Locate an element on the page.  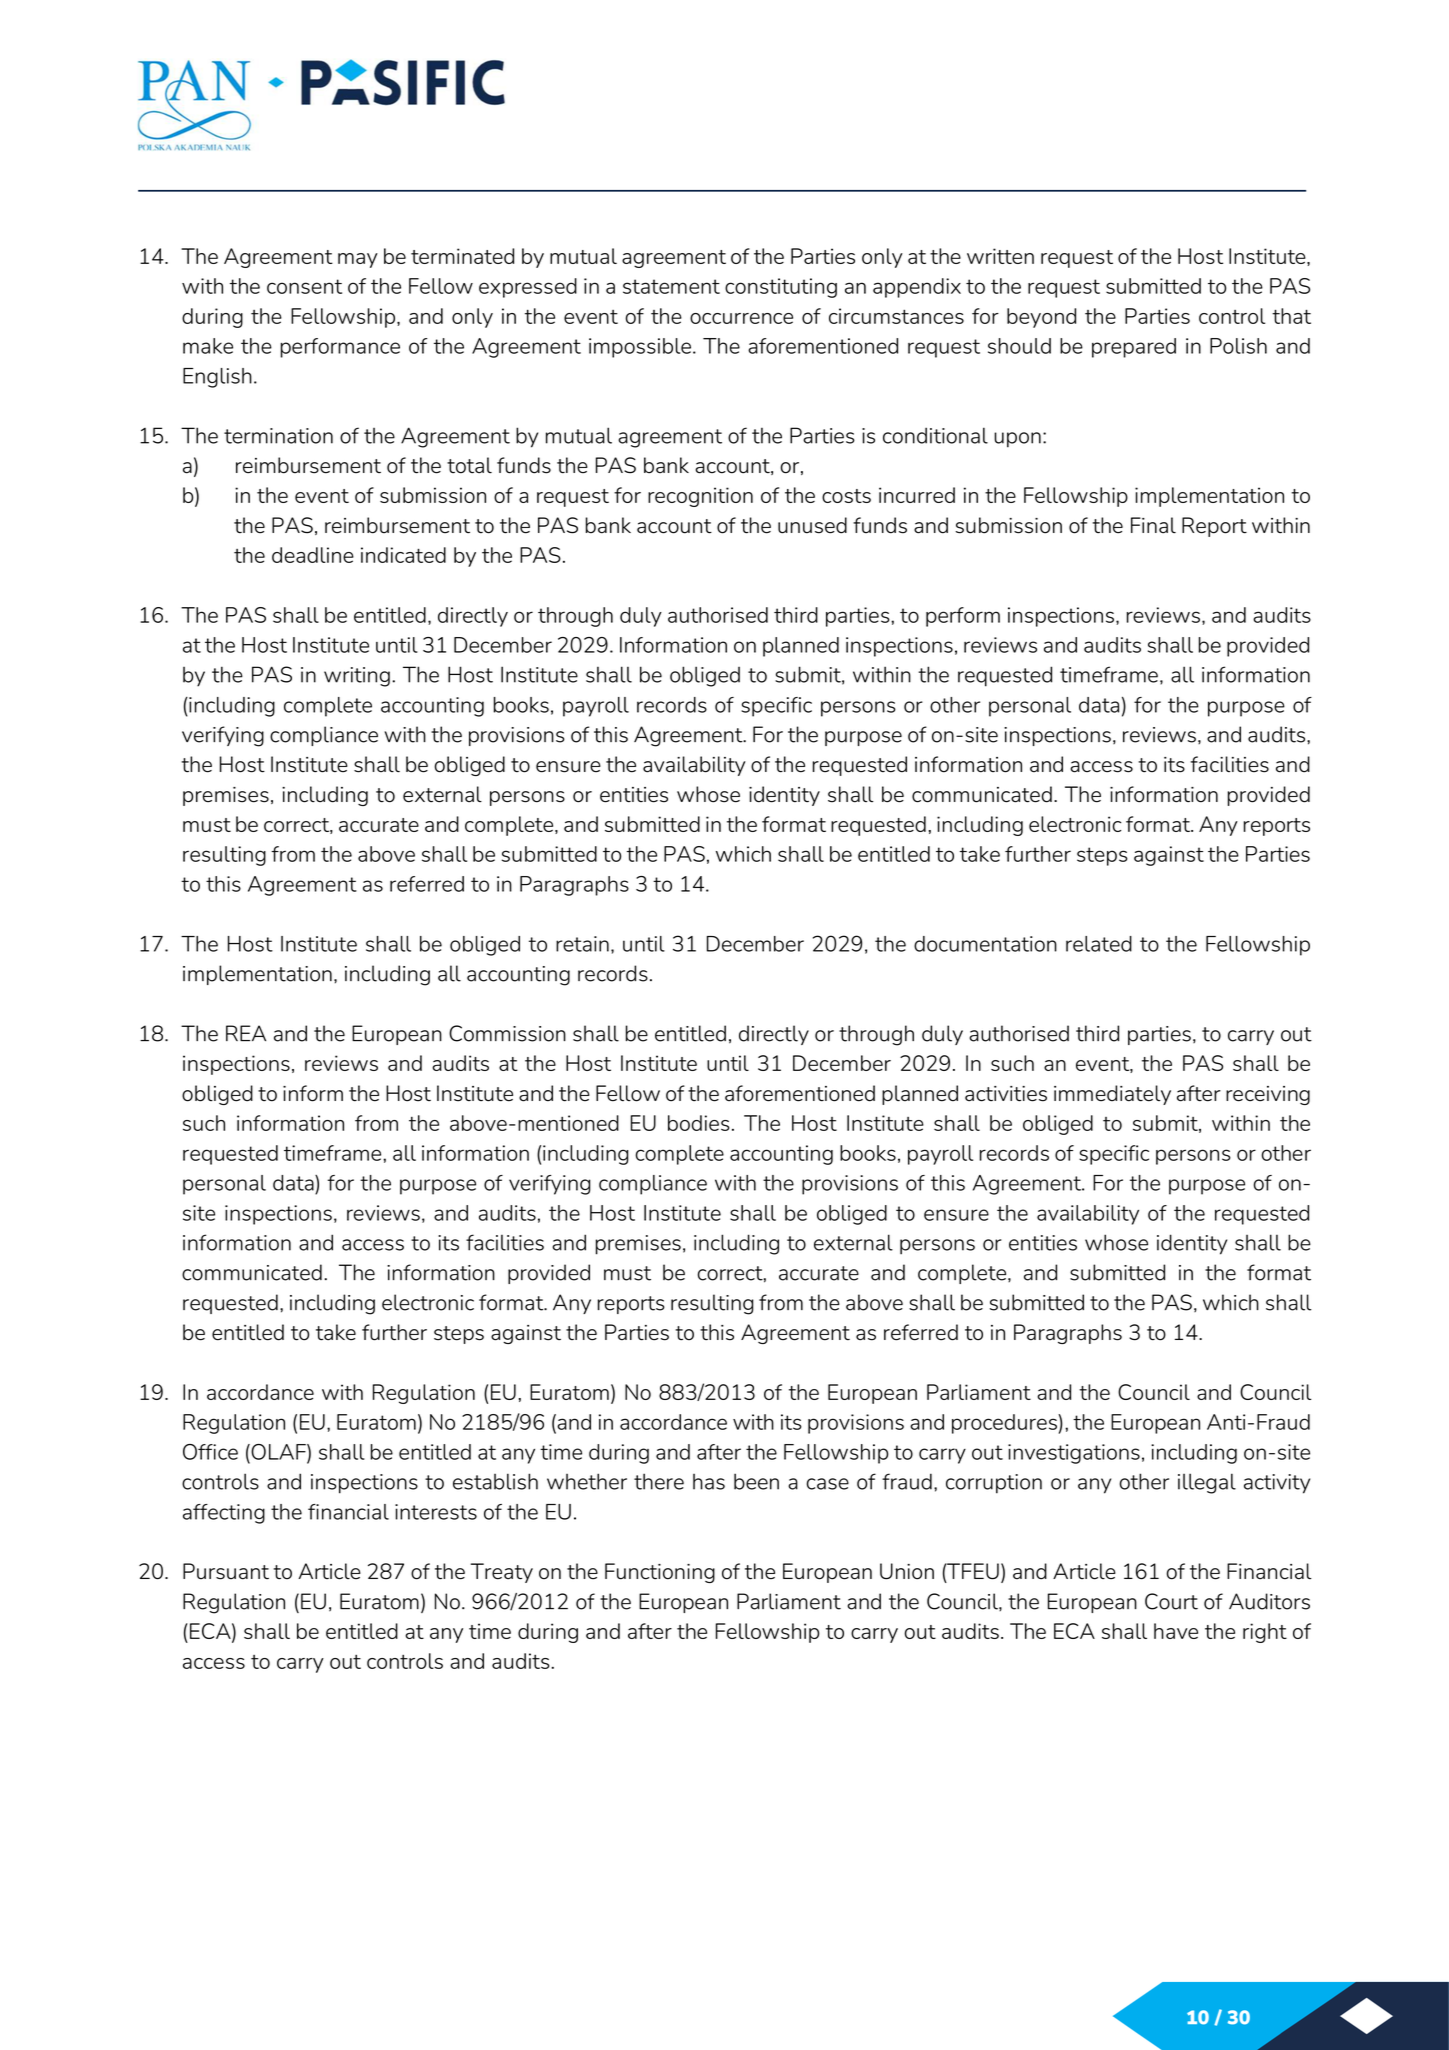
consent is located at coordinates (304, 286).
